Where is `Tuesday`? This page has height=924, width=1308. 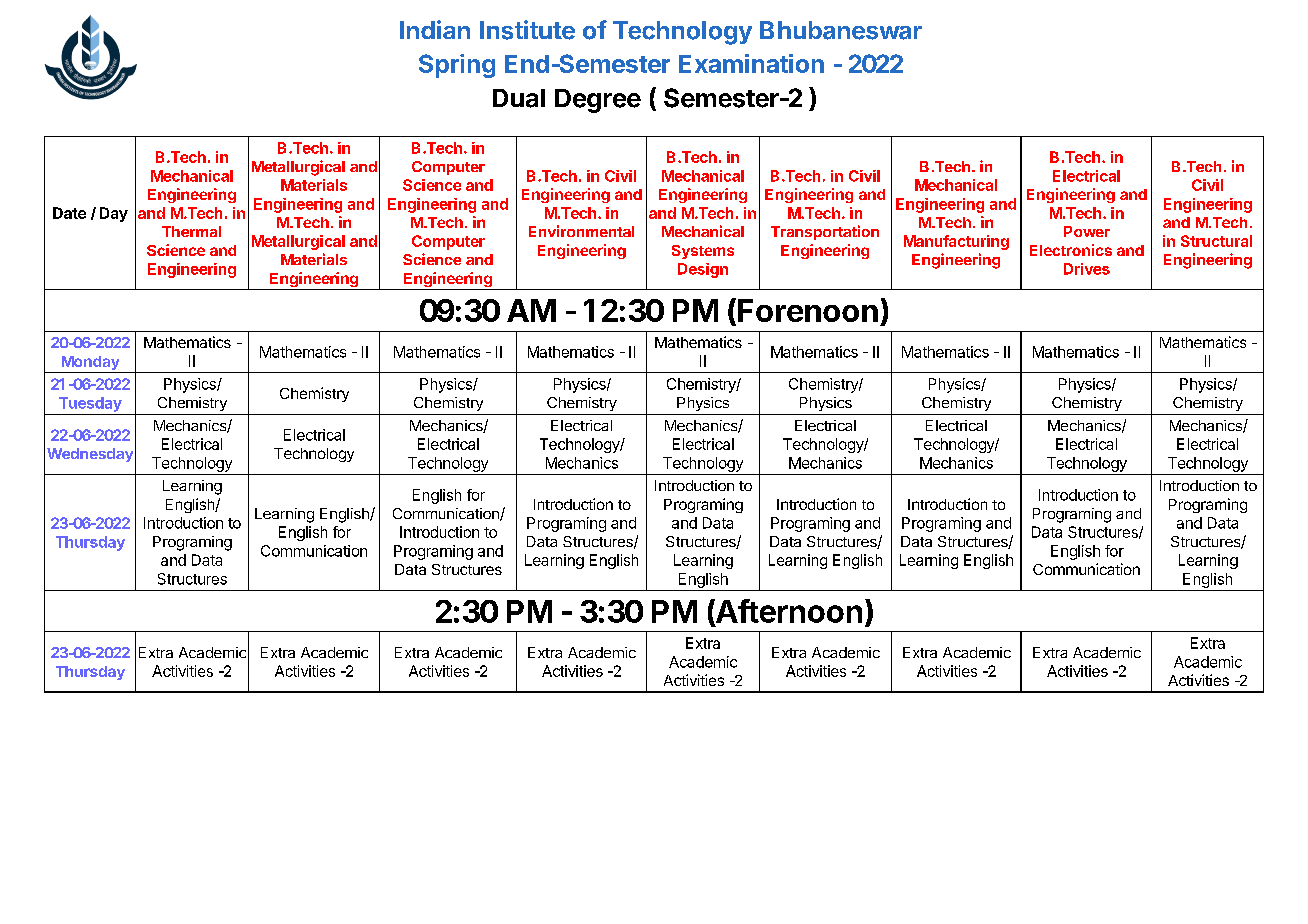
Tuesday is located at coordinates (90, 404).
